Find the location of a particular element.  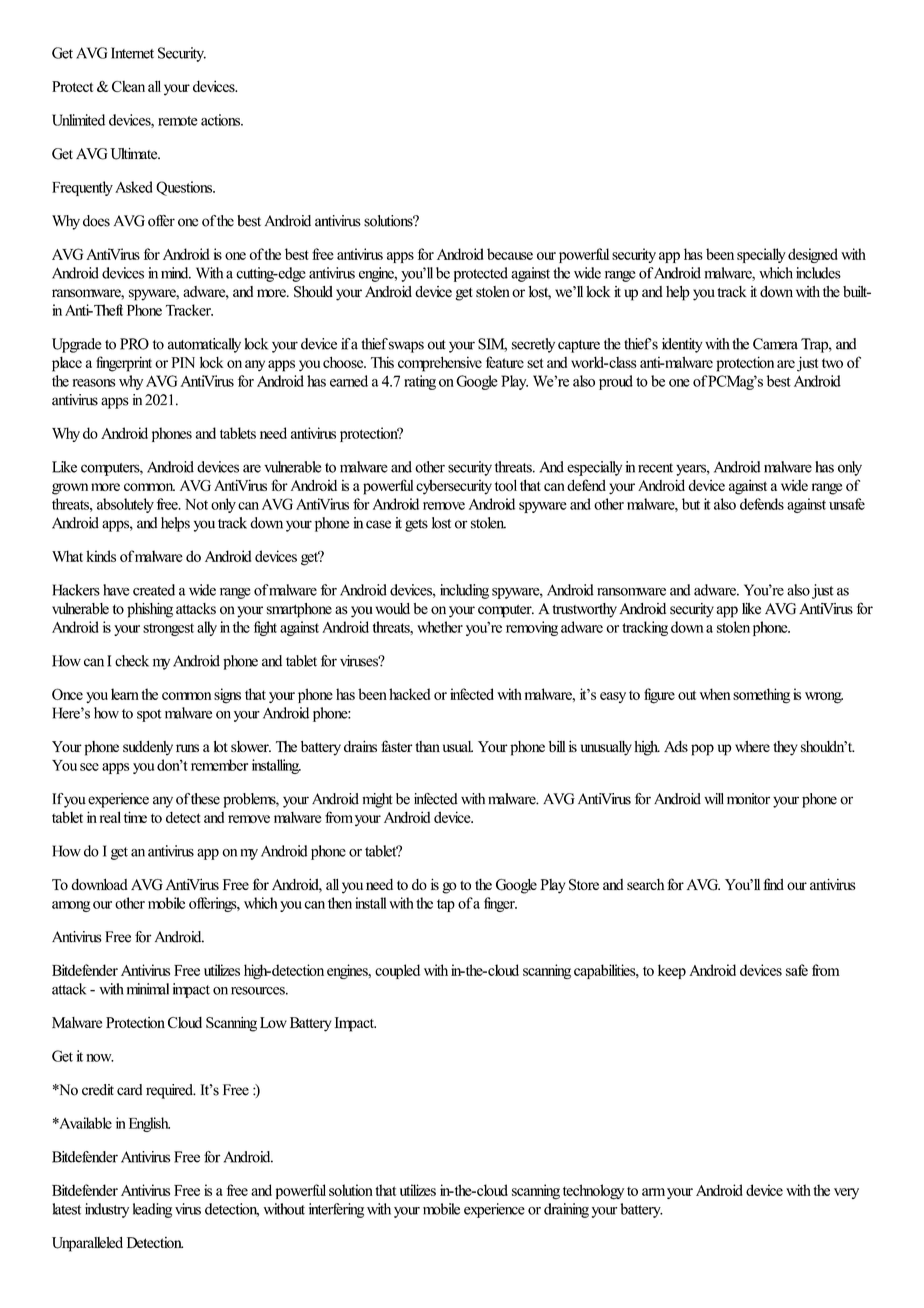

something is located at coordinates (761, 696).
